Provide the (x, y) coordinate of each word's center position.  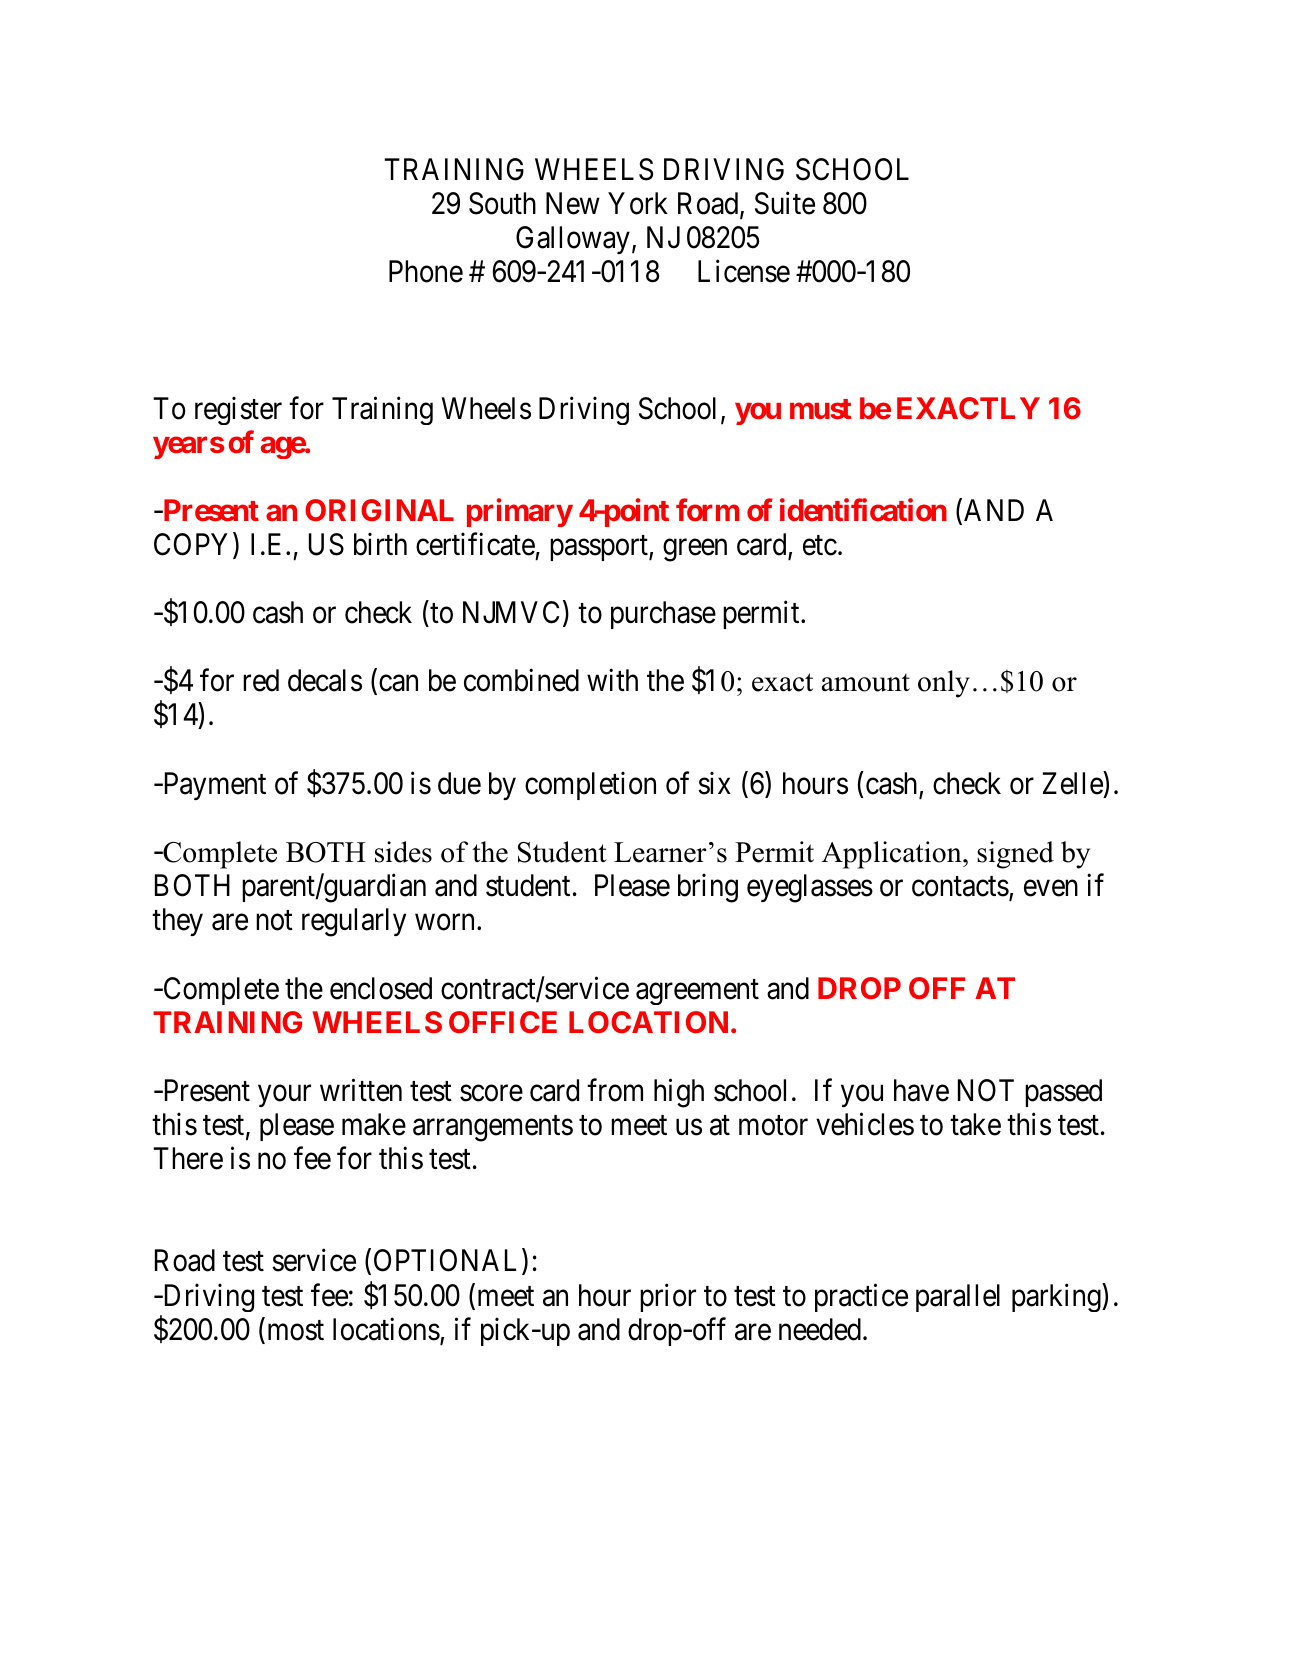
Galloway (573, 240)
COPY (194, 545)
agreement (697, 992)
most (296, 1330)
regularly (354, 922)
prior (668, 1297)
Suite (785, 203)
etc (820, 546)
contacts (960, 887)
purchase (663, 615)
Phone (426, 271)
